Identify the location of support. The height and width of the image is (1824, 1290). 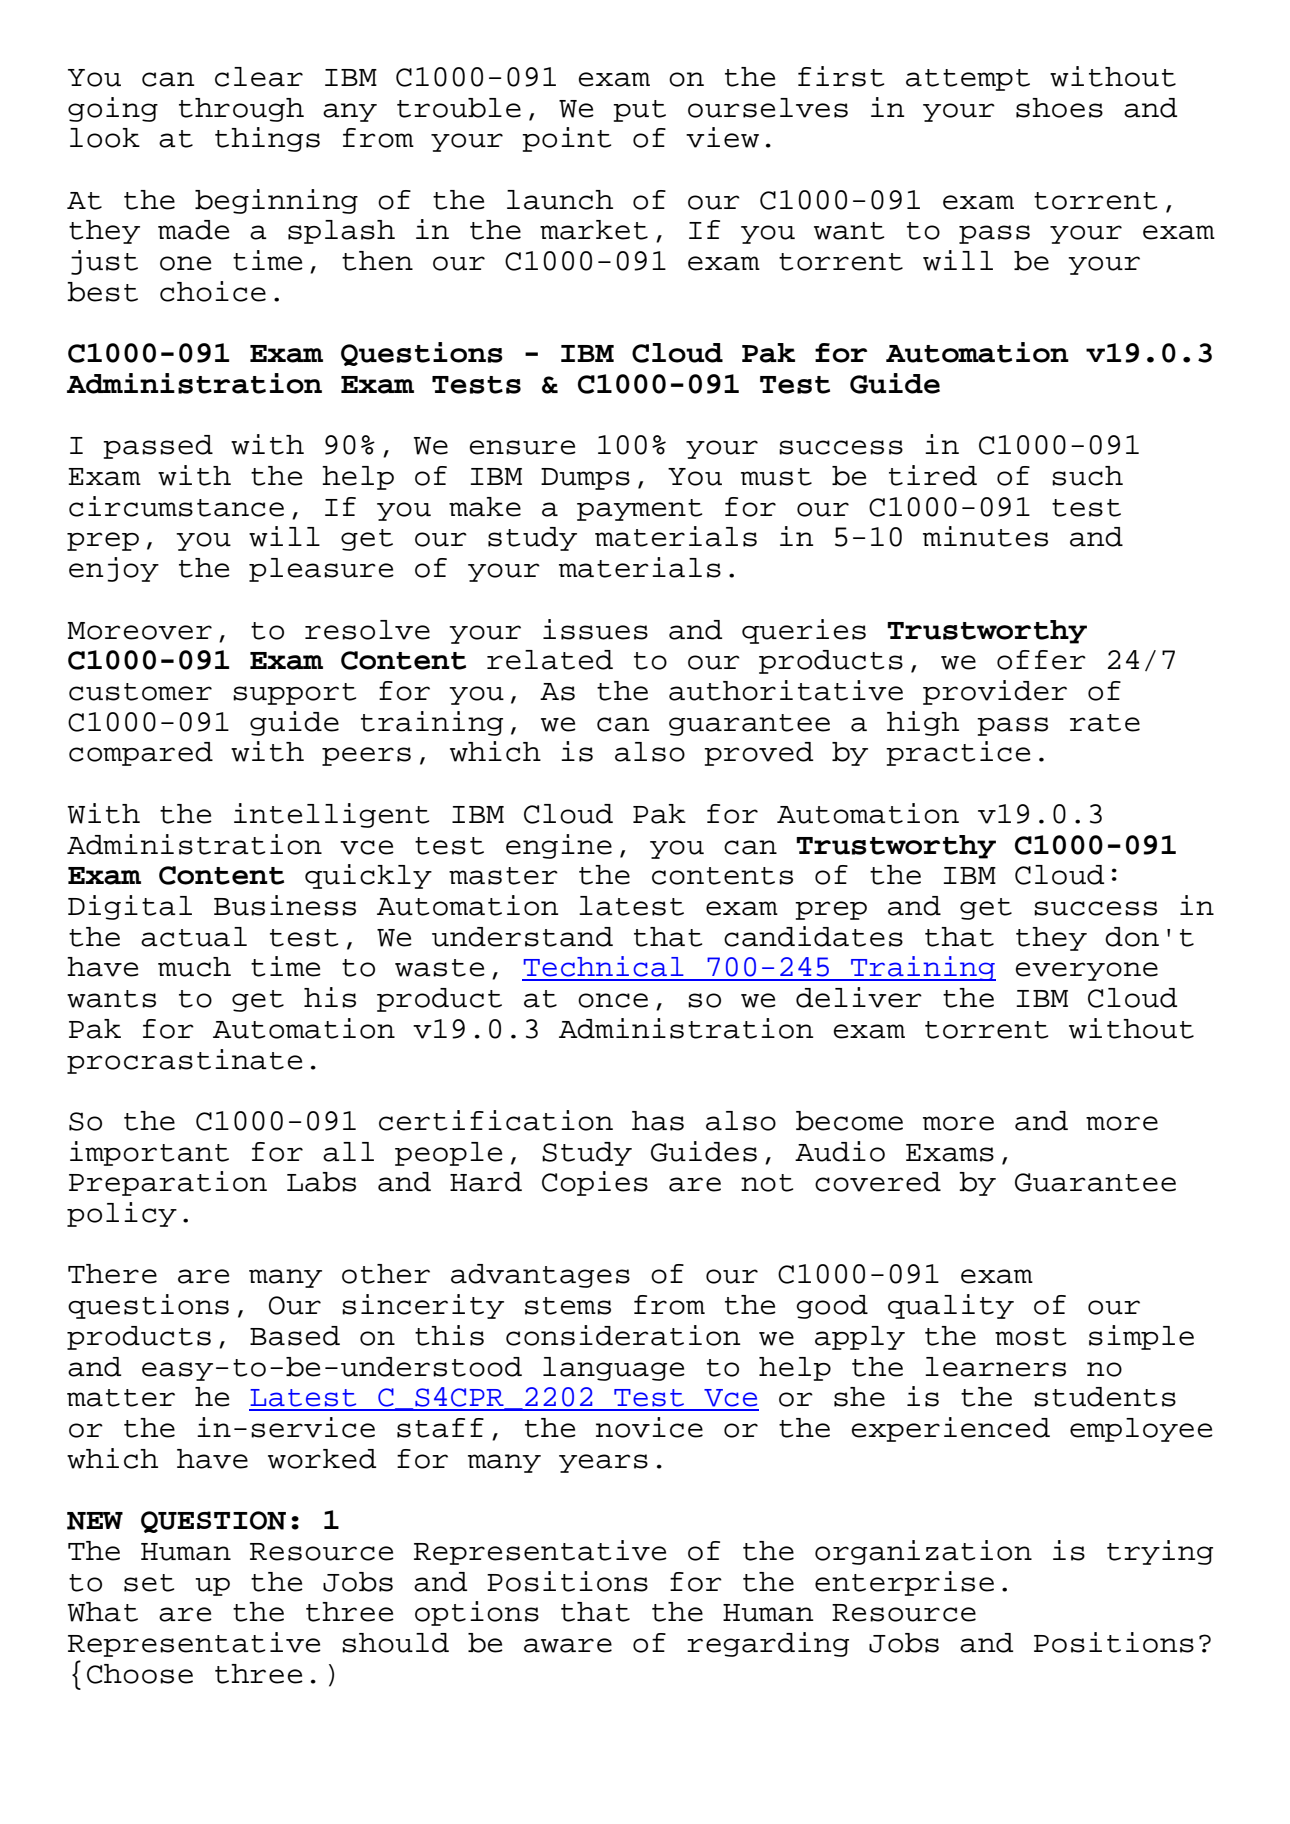
(294, 694).
